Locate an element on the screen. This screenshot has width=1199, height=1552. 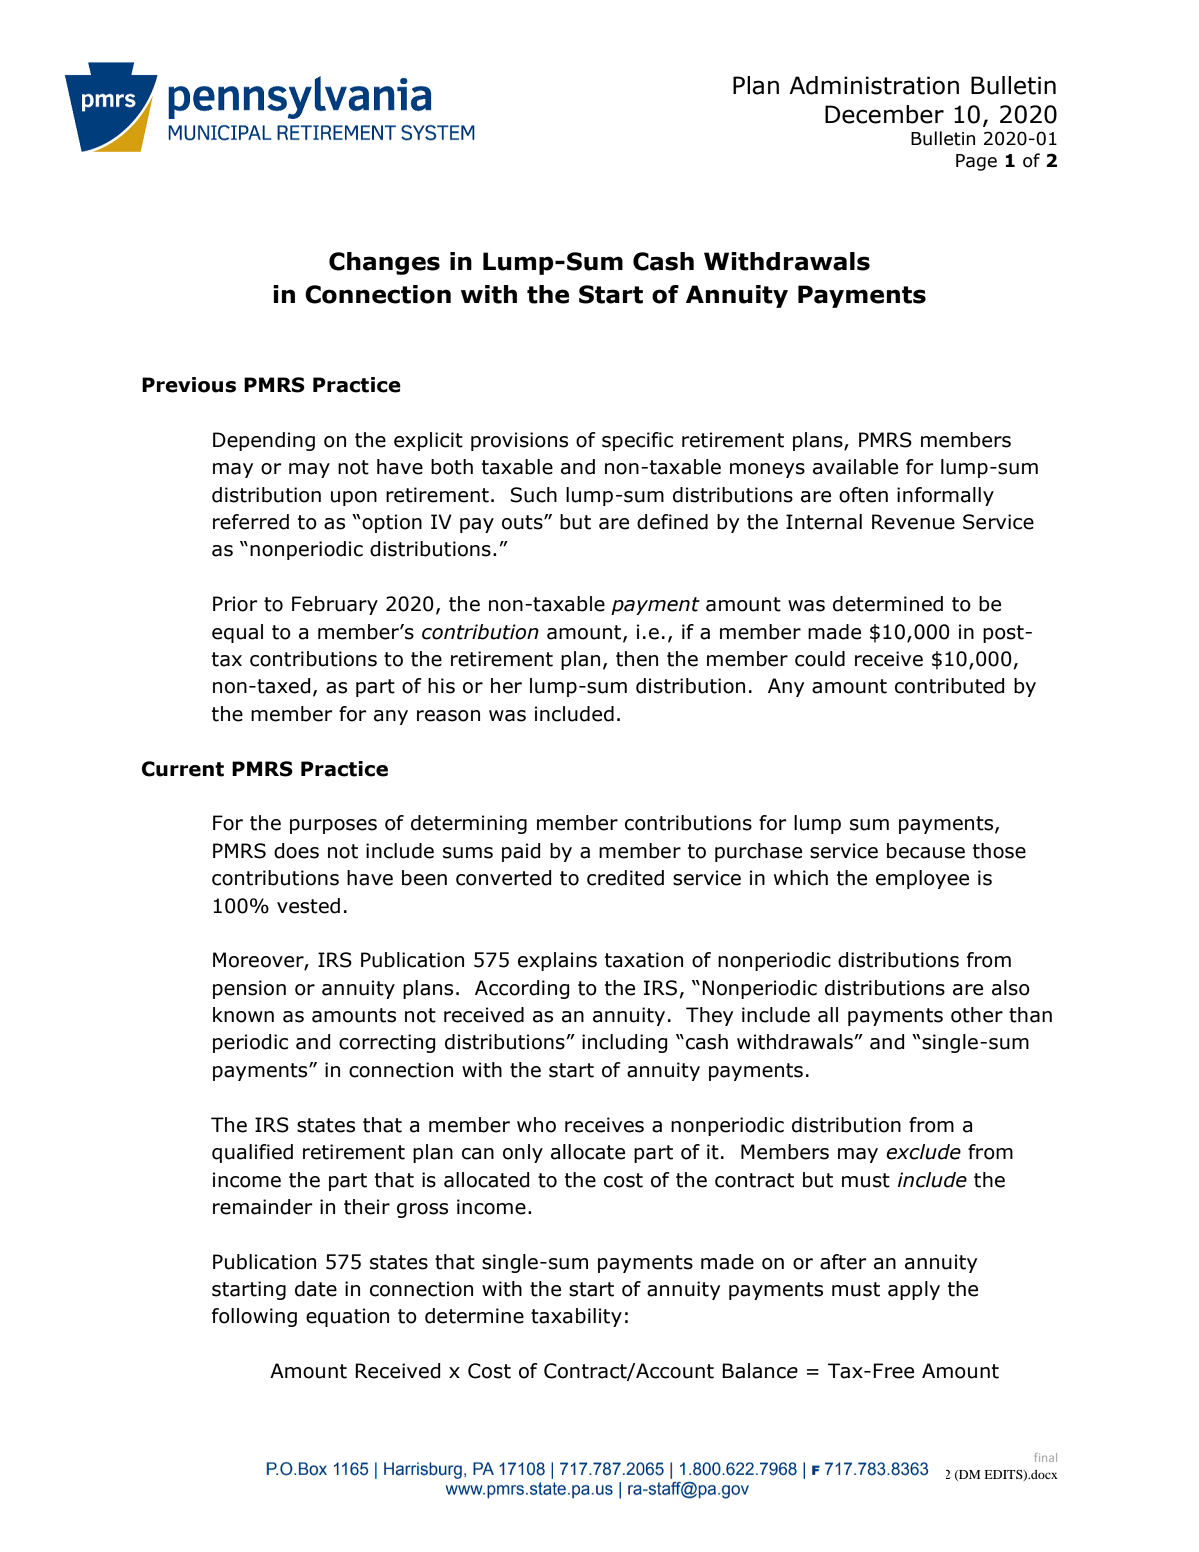
defined is located at coordinates (672, 522).
